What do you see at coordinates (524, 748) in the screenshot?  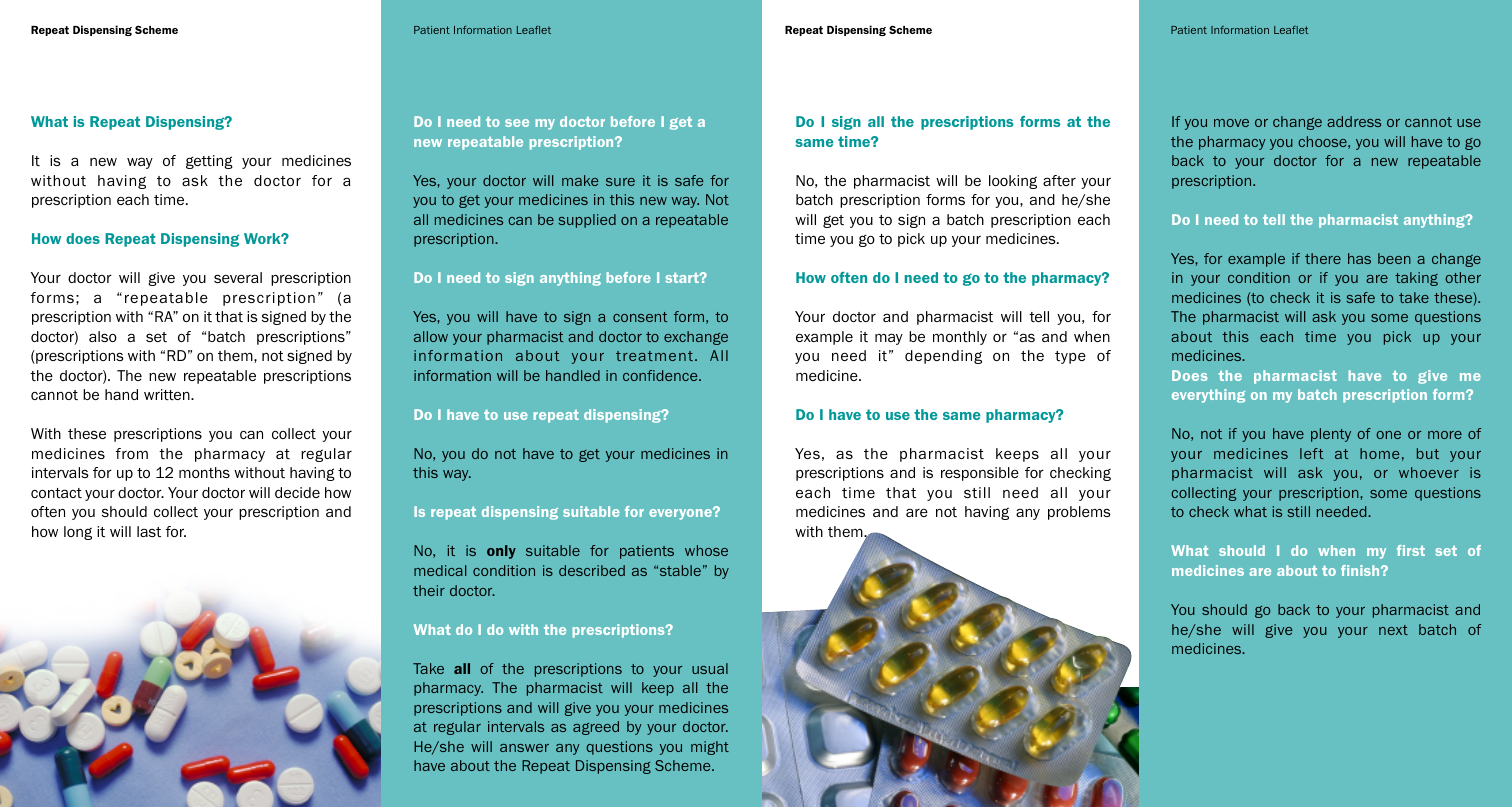 I see `answer` at bounding box center [524, 748].
